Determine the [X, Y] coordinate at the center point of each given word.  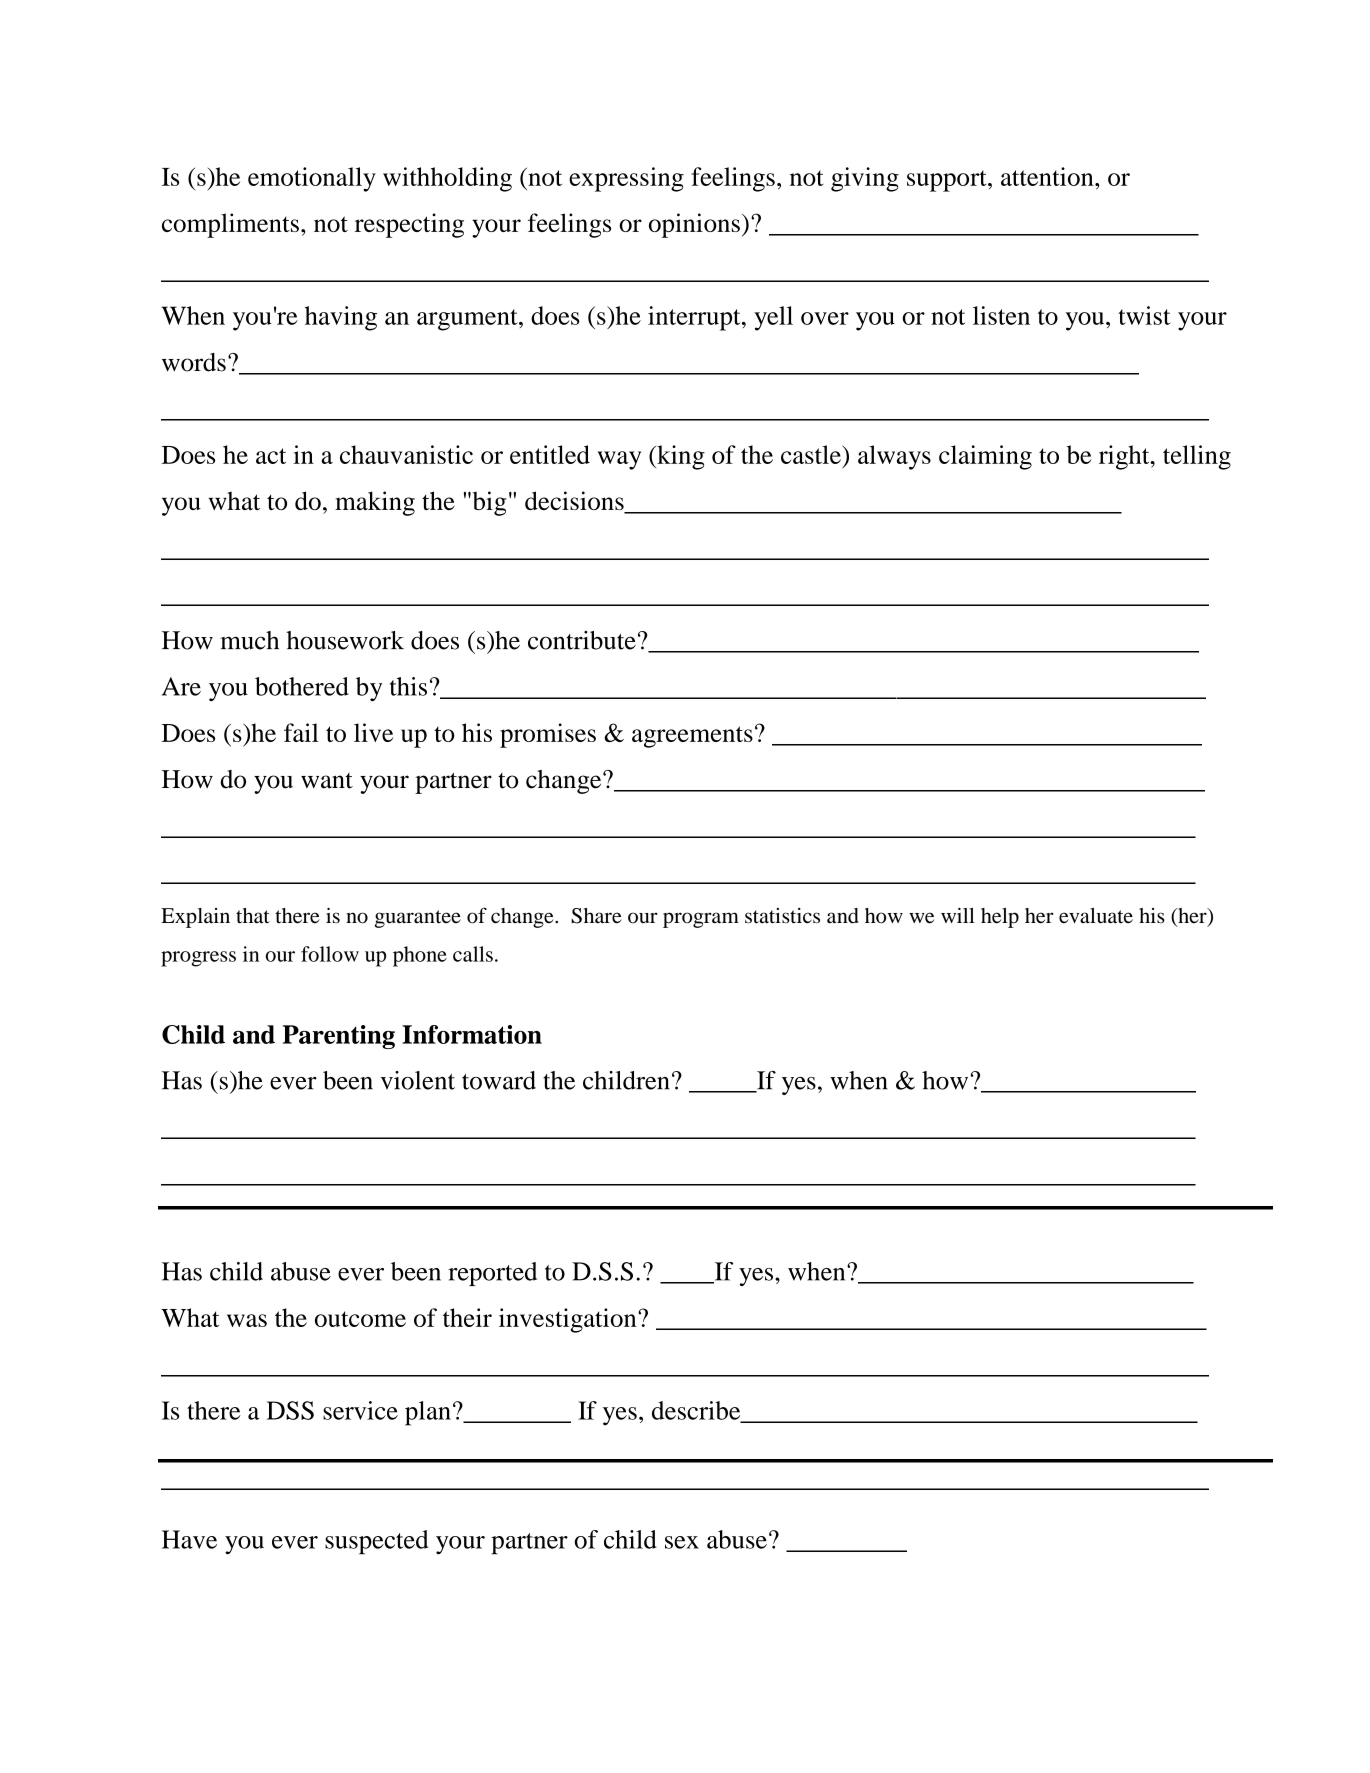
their [467, 1317]
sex [682, 1542]
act [271, 456]
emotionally [312, 179]
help [1000, 918]
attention [1048, 176]
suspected [376, 1542]
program [701, 920]
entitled [550, 454]
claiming [985, 457]
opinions [694, 225]
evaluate [1096, 916]
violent [418, 1080]
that [253, 916]
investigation [569, 1320]
